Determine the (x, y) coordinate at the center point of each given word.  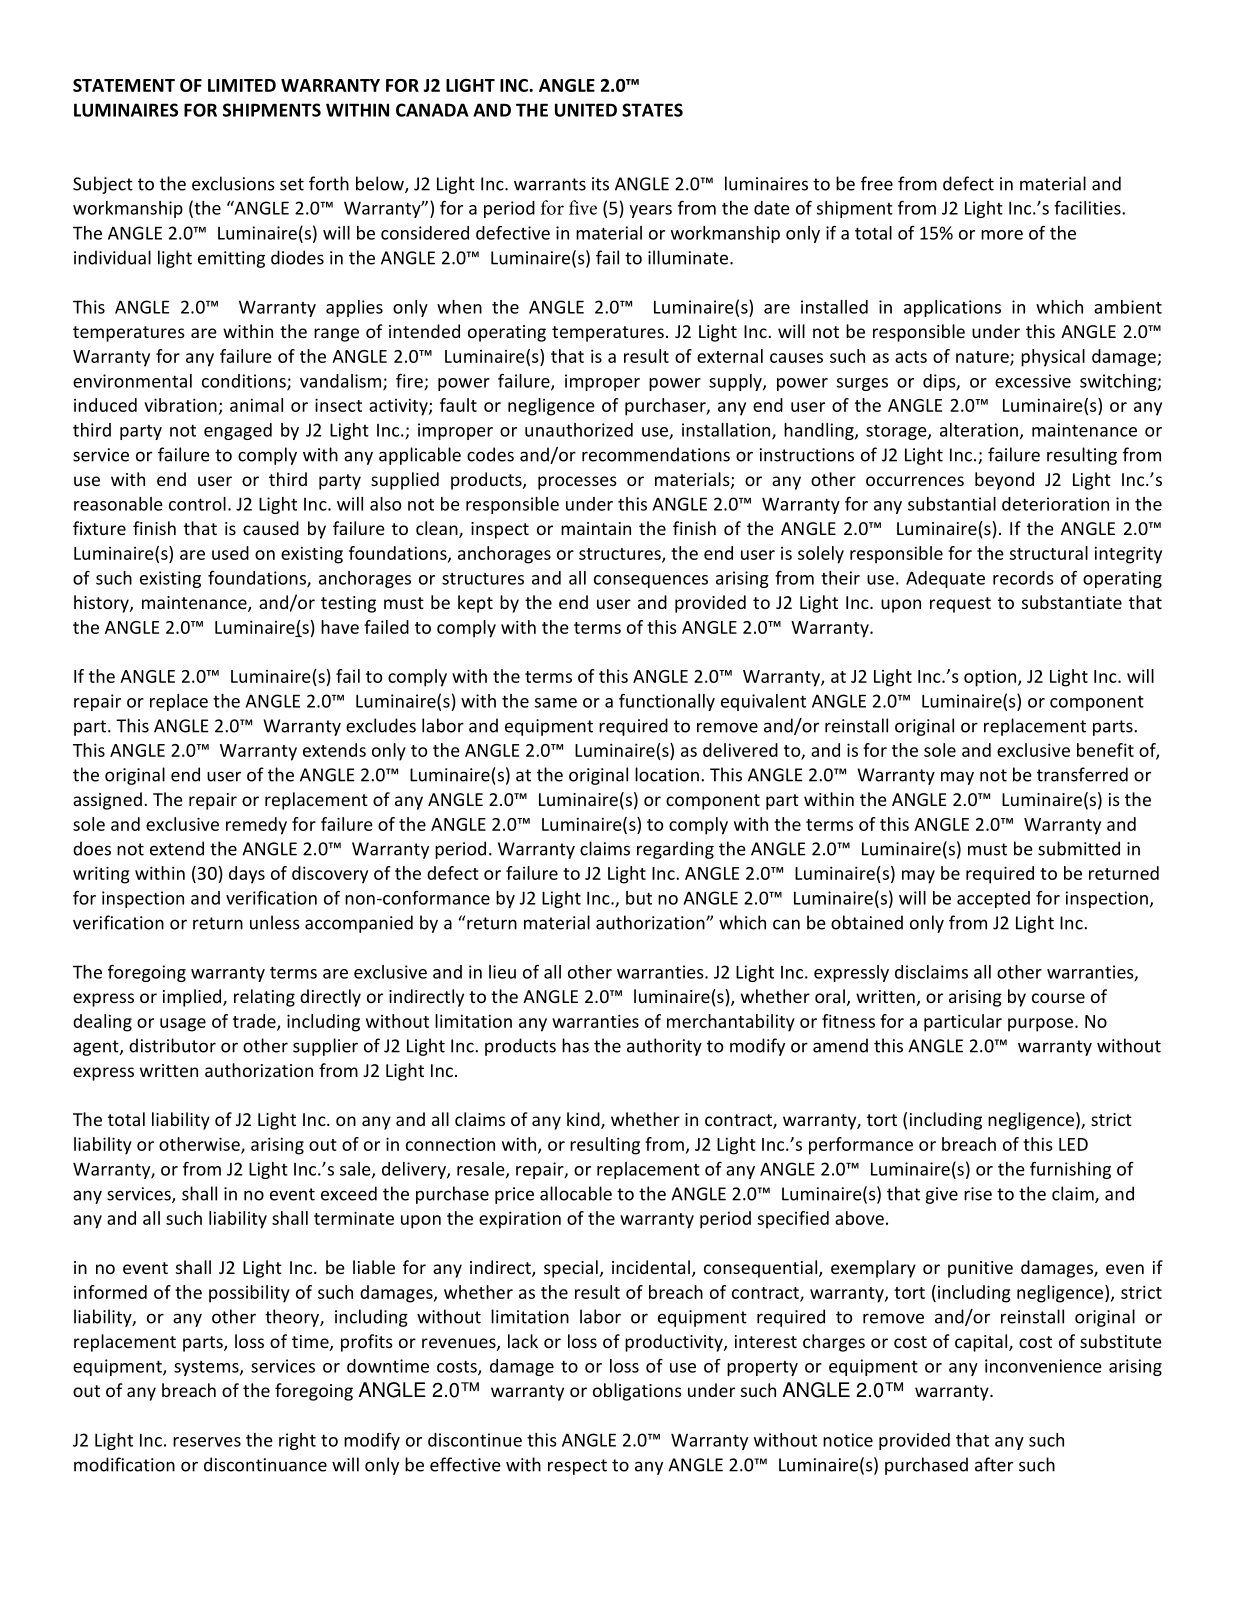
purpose (1042, 1025)
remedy (256, 826)
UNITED (586, 110)
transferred (1082, 774)
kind (584, 1120)
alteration (979, 430)
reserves (207, 1442)
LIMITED (242, 85)
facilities (1088, 208)
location (667, 774)
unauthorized (579, 430)
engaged (238, 431)
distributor (172, 1045)
